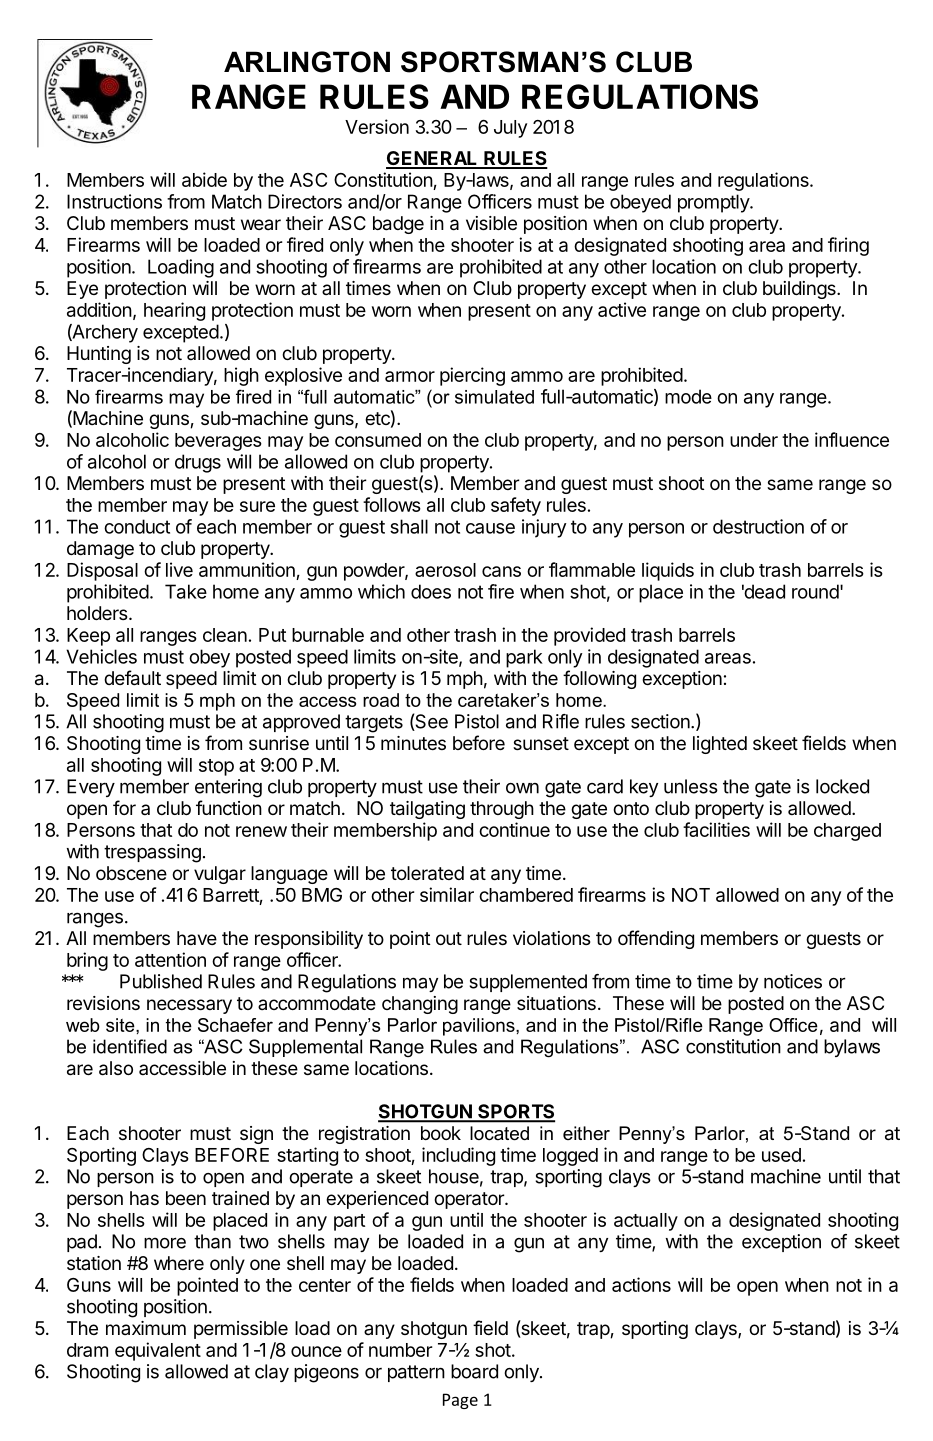 The image size is (933, 1441). I want to click on attention, so click(170, 959).
